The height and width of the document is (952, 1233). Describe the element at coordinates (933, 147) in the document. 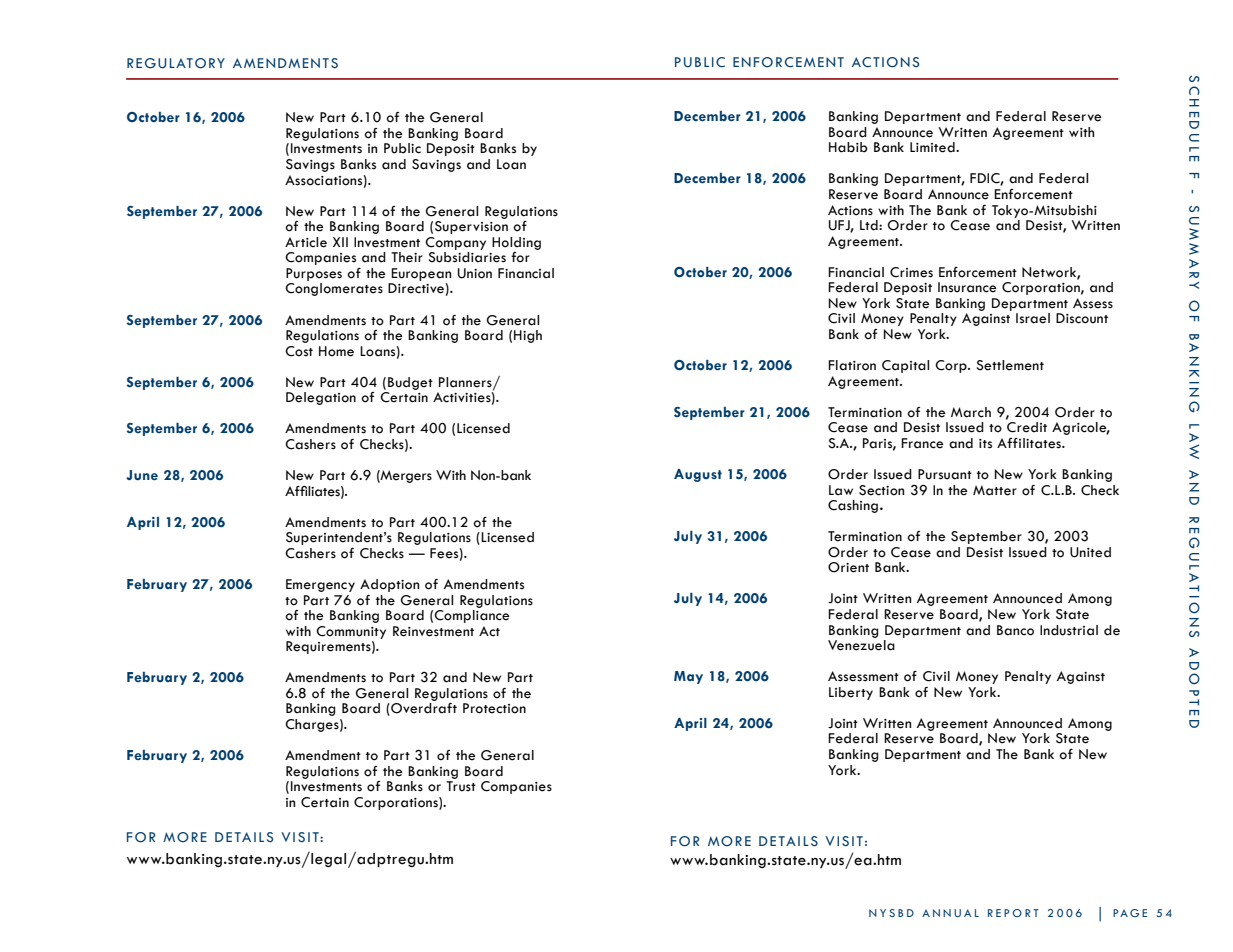

I see `Limited` at that location.
